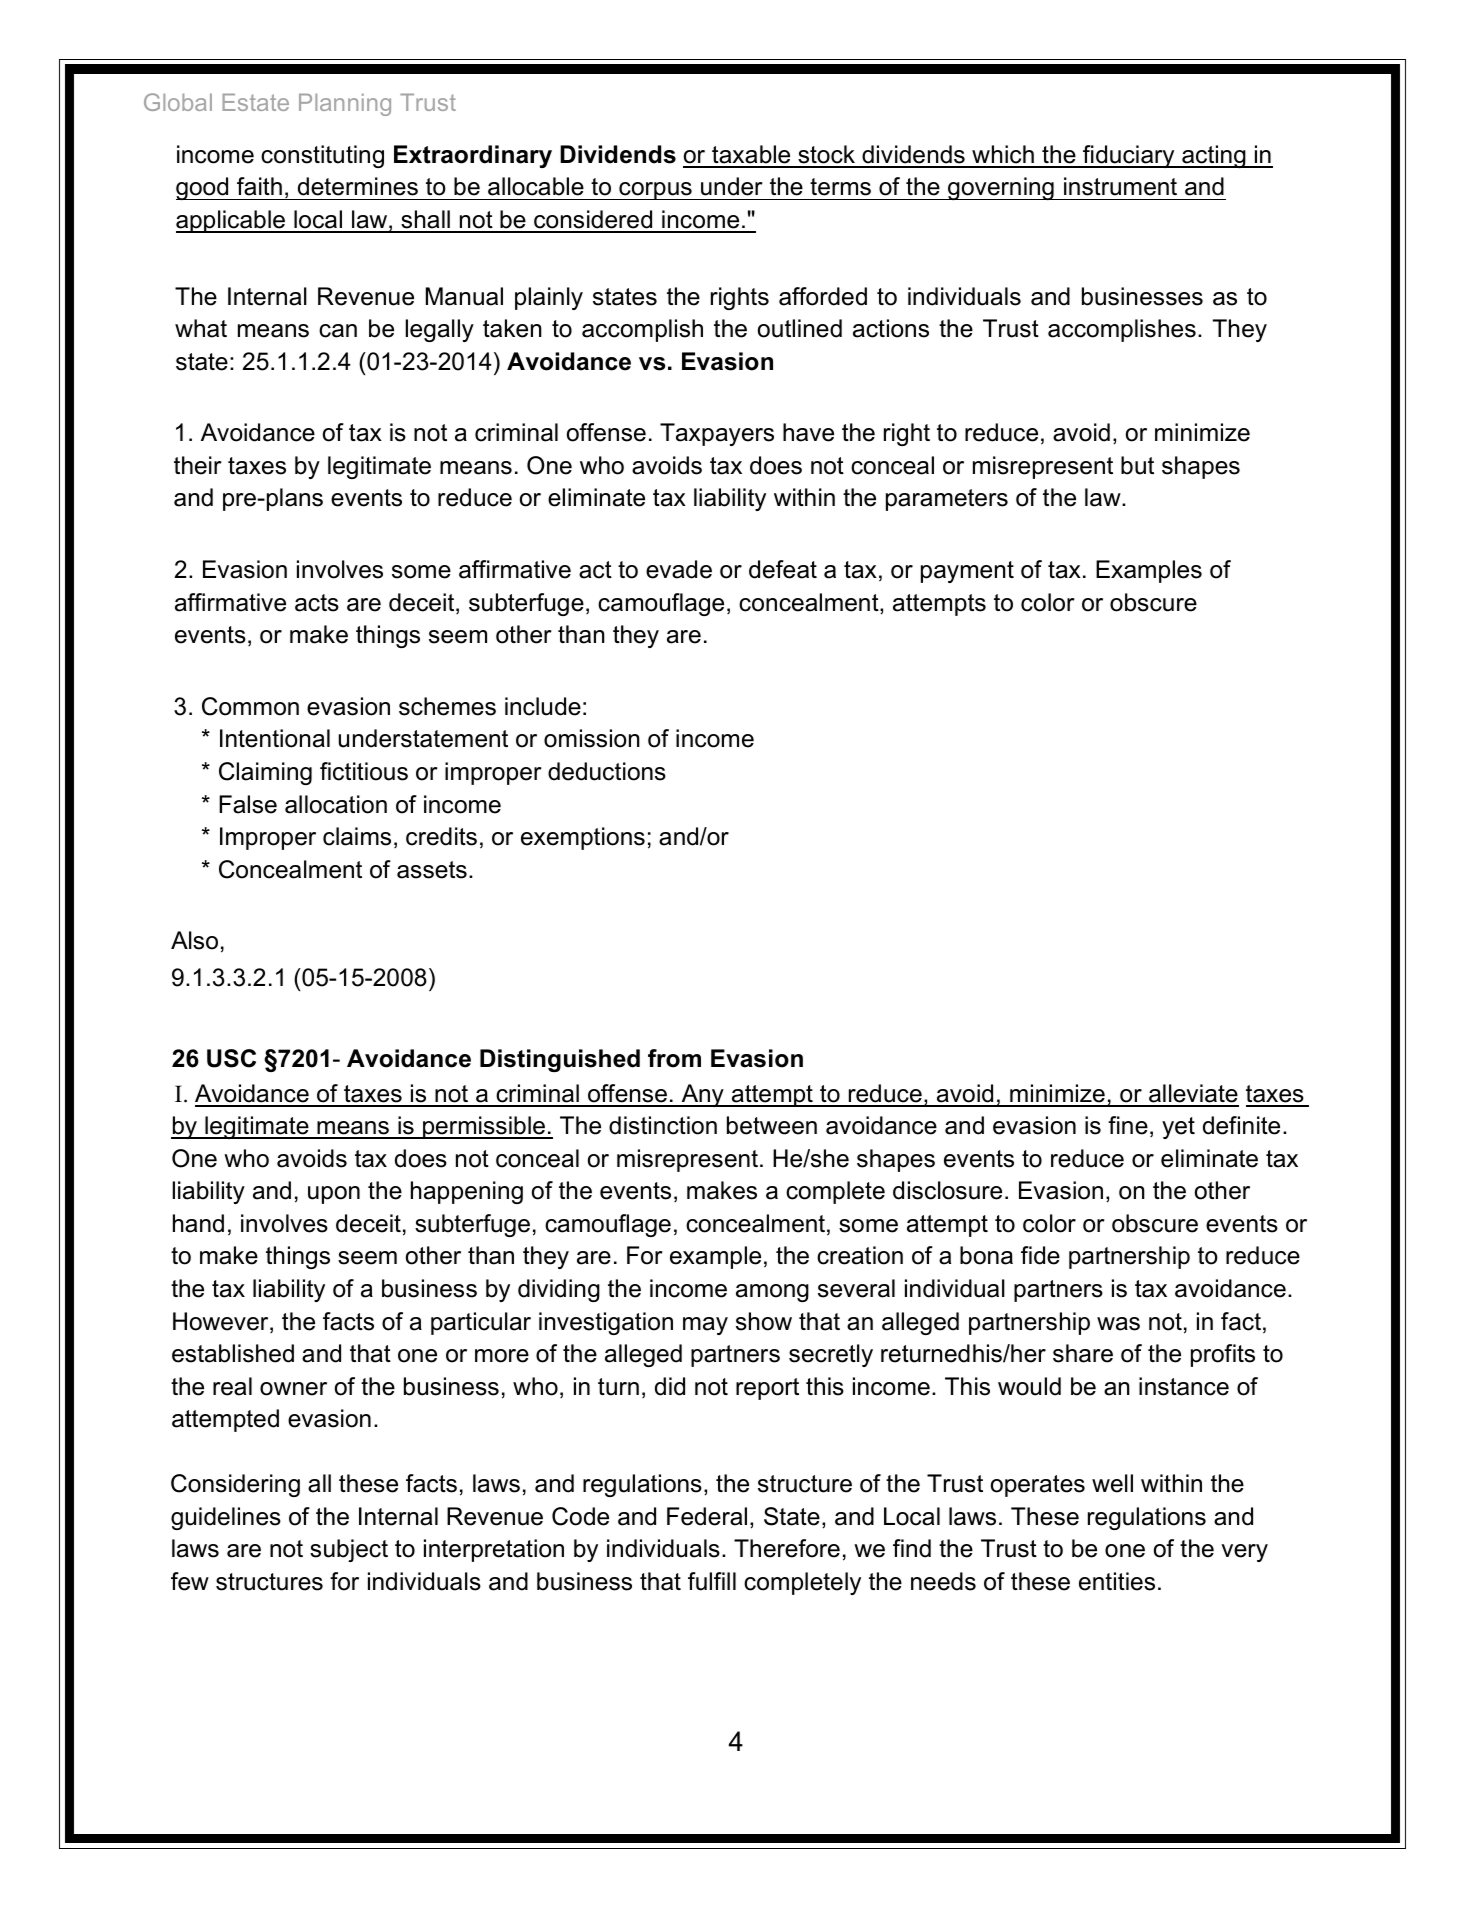 The image size is (1465, 1908). What do you see at coordinates (349, 1550) in the image?
I see `subject` at bounding box center [349, 1550].
